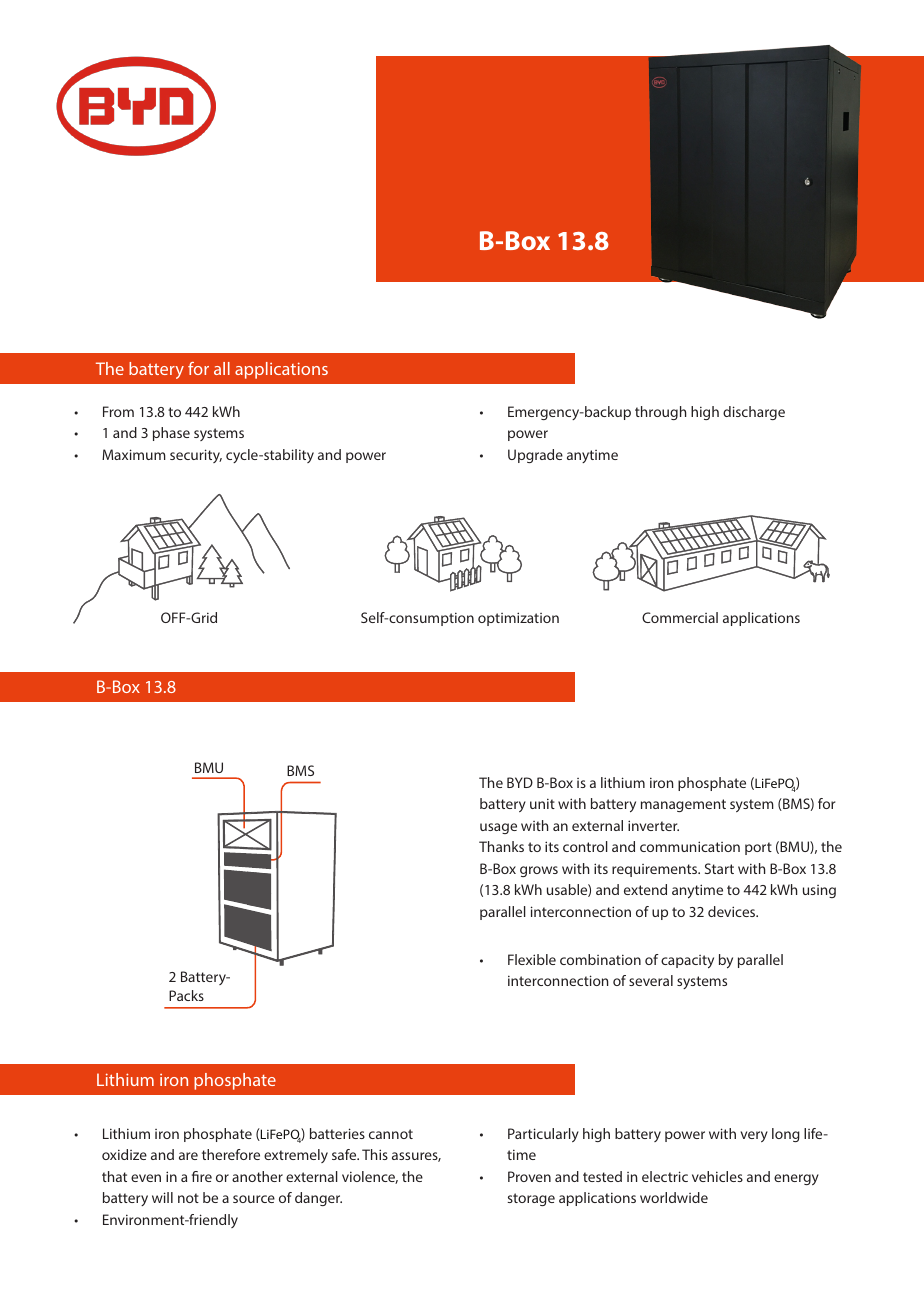  Describe the element at coordinates (202, 1176) in the image. I see `fire` at that location.
